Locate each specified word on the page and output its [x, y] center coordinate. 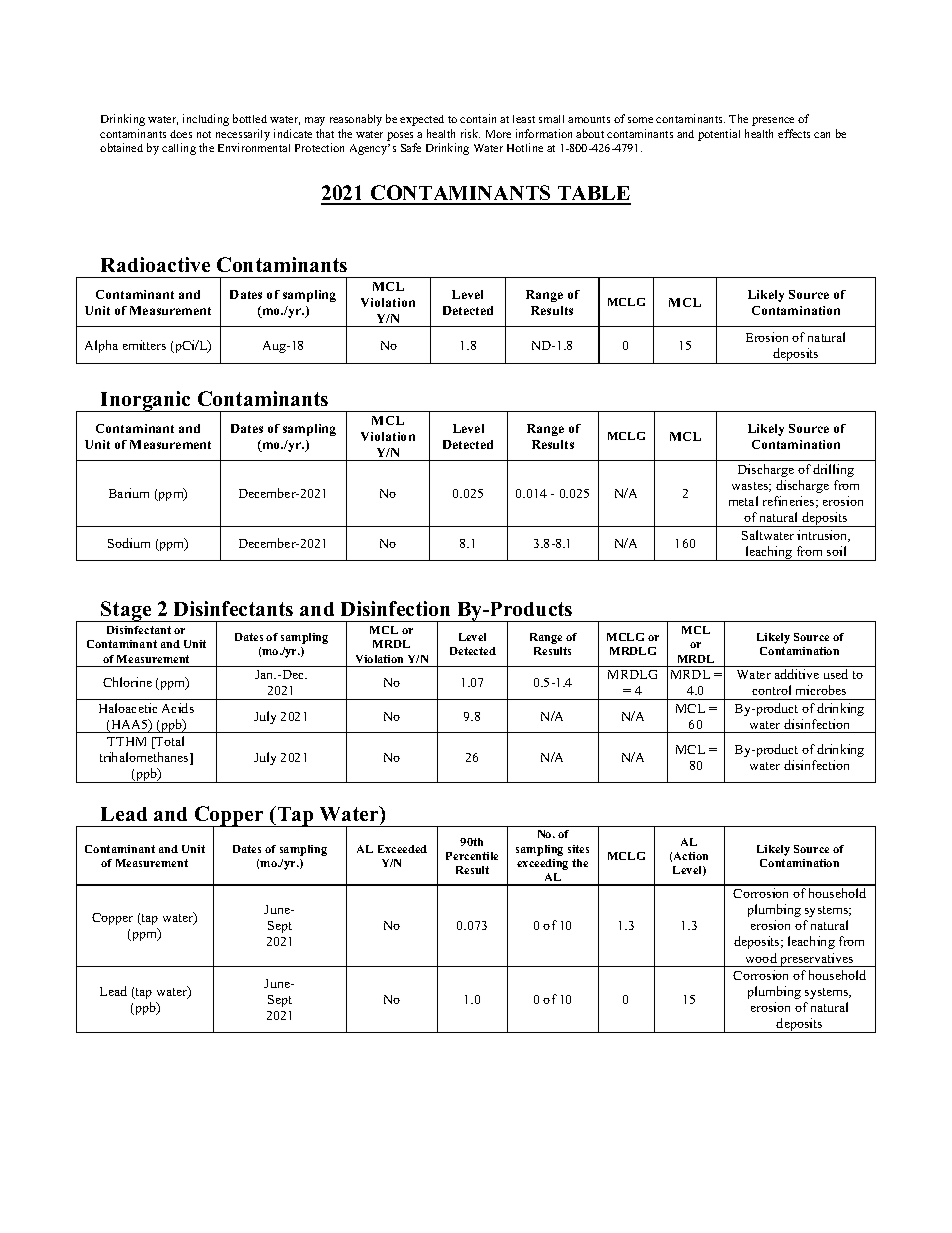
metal [743, 501]
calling [179, 149]
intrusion [823, 536]
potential [719, 135]
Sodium [129, 543]
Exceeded [402, 849]
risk [470, 133]
